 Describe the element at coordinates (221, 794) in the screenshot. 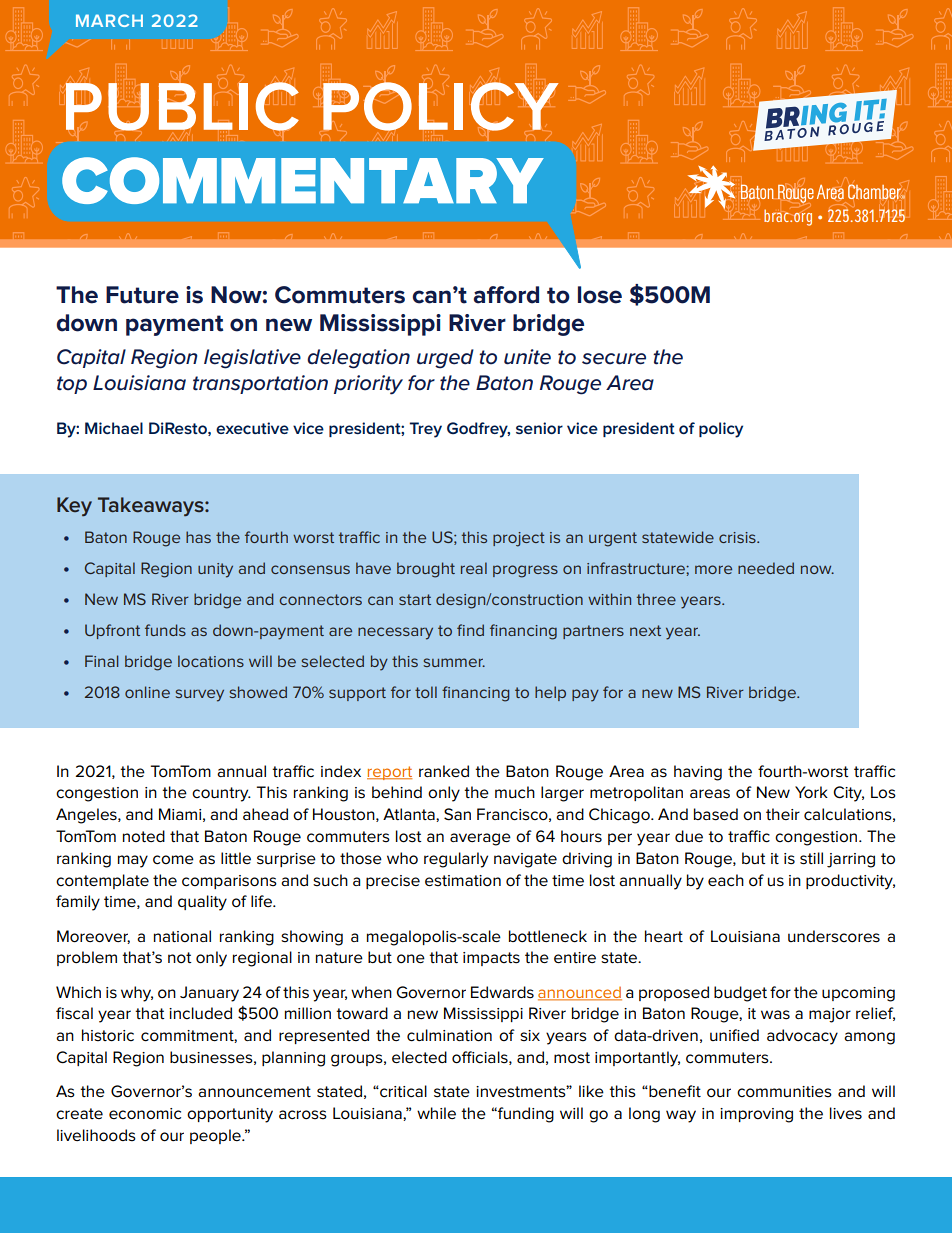

I see `country` at that location.
